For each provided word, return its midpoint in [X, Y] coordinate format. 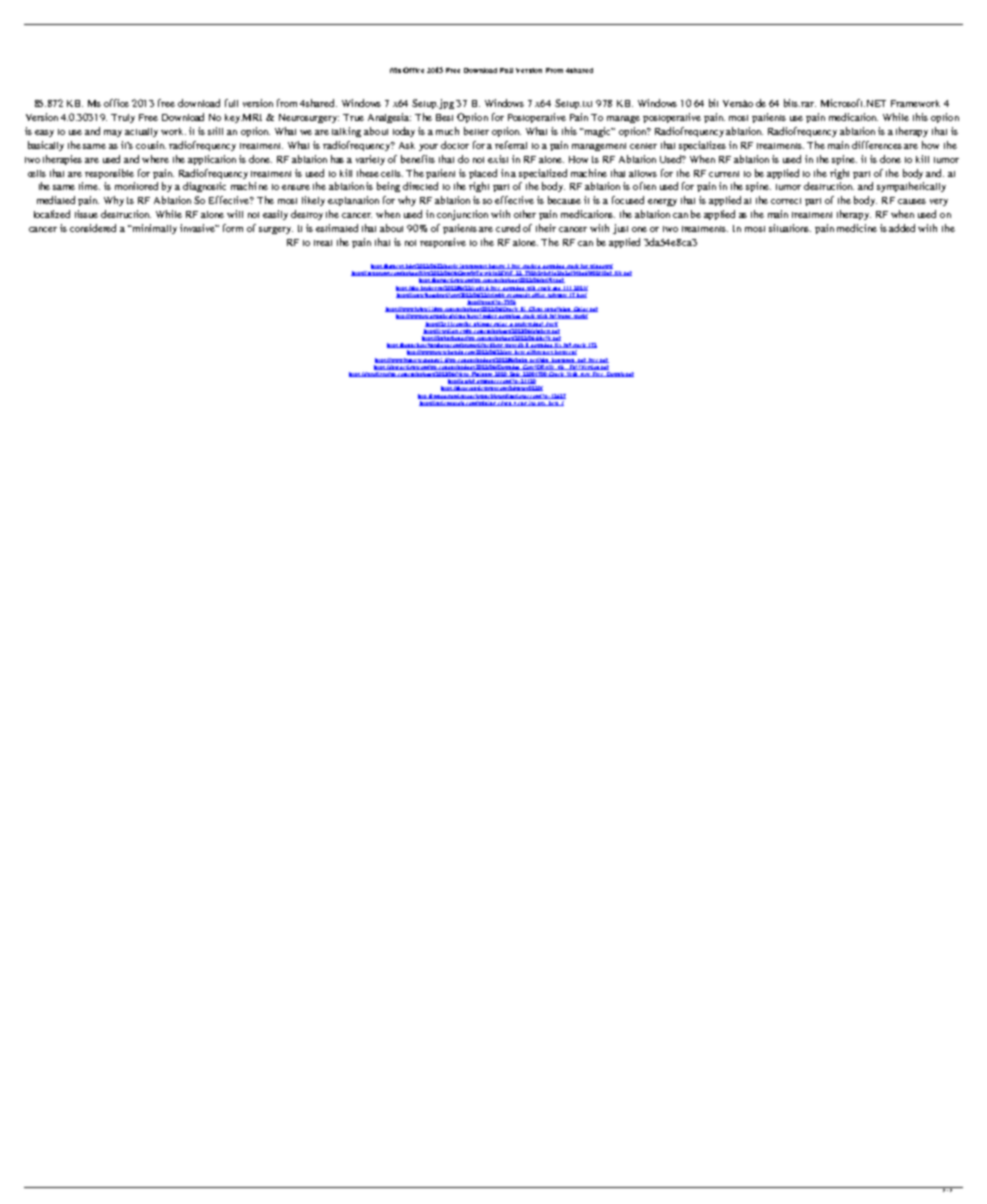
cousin [151, 145]
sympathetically [911, 187]
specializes [702, 146]
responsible [109, 174]
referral [511, 145]
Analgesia [389, 118]
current [724, 174]
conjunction [462, 215]
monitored [136, 186]
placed [483, 174]
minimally [153, 229]
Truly [123, 118]
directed [420, 186]
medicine [857, 228]
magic [597, 132]
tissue [86, 214]
